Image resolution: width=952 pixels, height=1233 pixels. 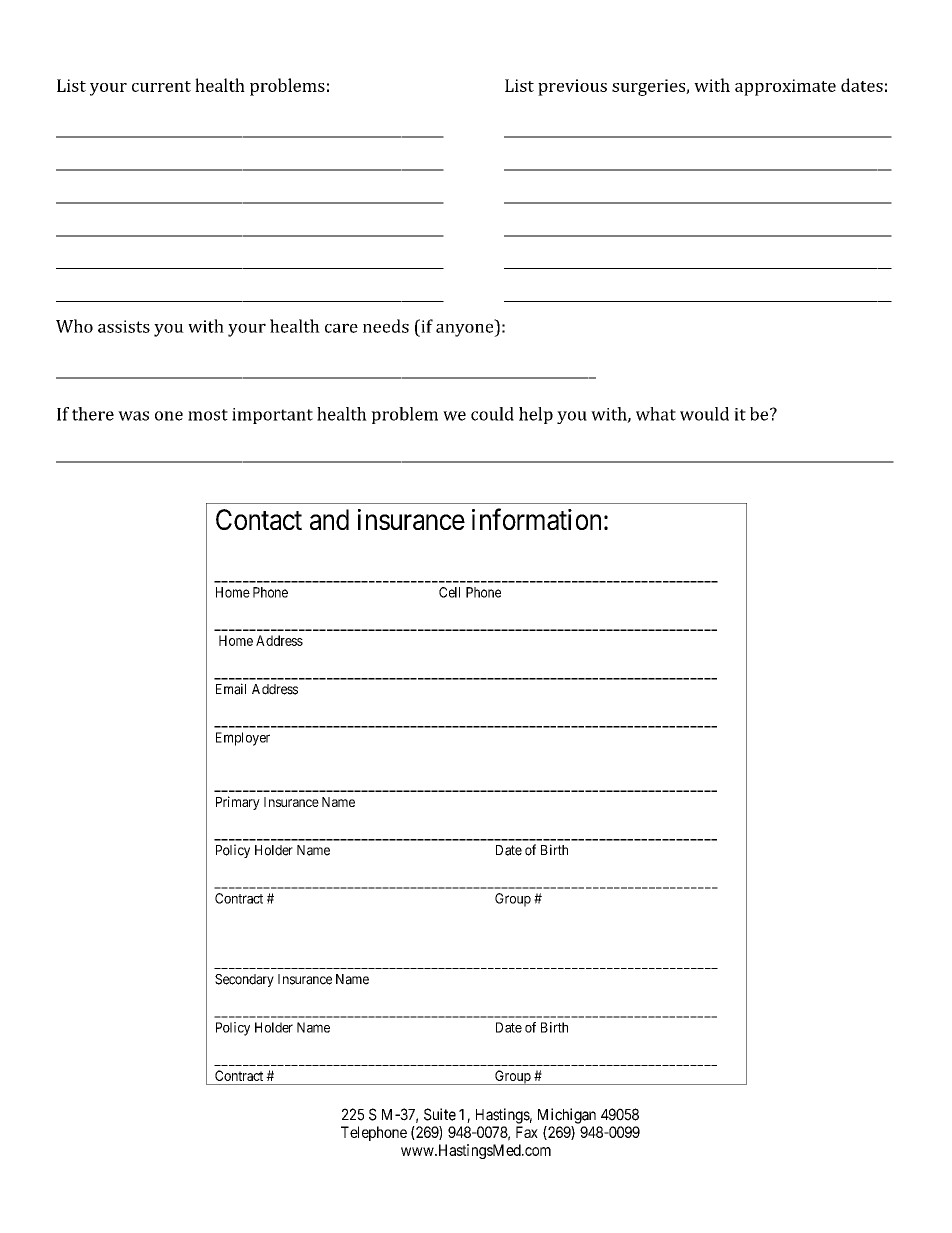 What do you see at coordinates (244, 980) in the page?
I see `Secondary` at bounding box center [244, 980].
